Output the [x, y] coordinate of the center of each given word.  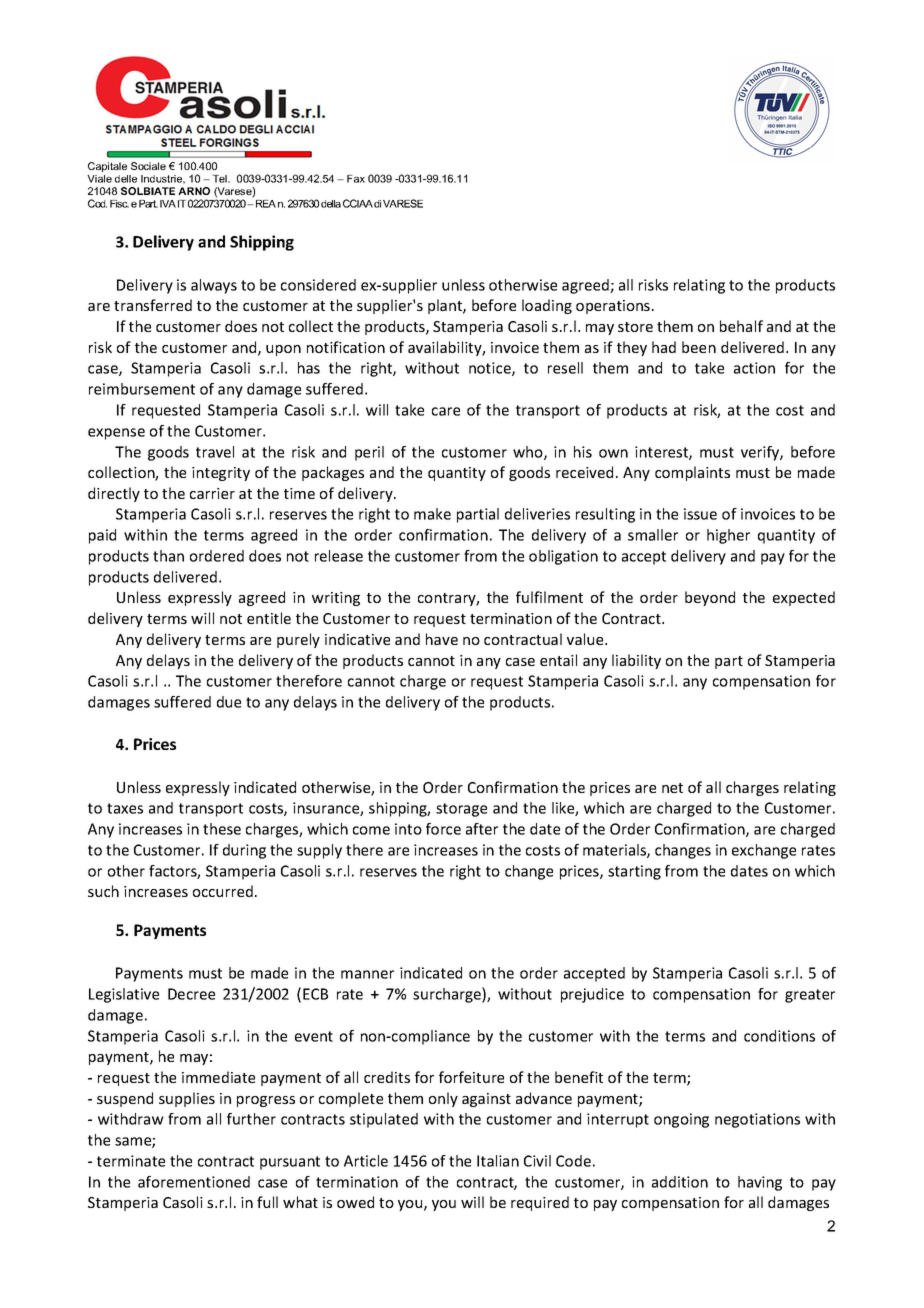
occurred [223, 891]
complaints [692, 473]
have [442, 639]
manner [367, 974]
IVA [168, 204]
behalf [741, 326]
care [446, 411]
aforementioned [194, 1182]
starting [634, 872]
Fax [356, 179]
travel [215, 452]
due [229, 702]
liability [636, 661]
